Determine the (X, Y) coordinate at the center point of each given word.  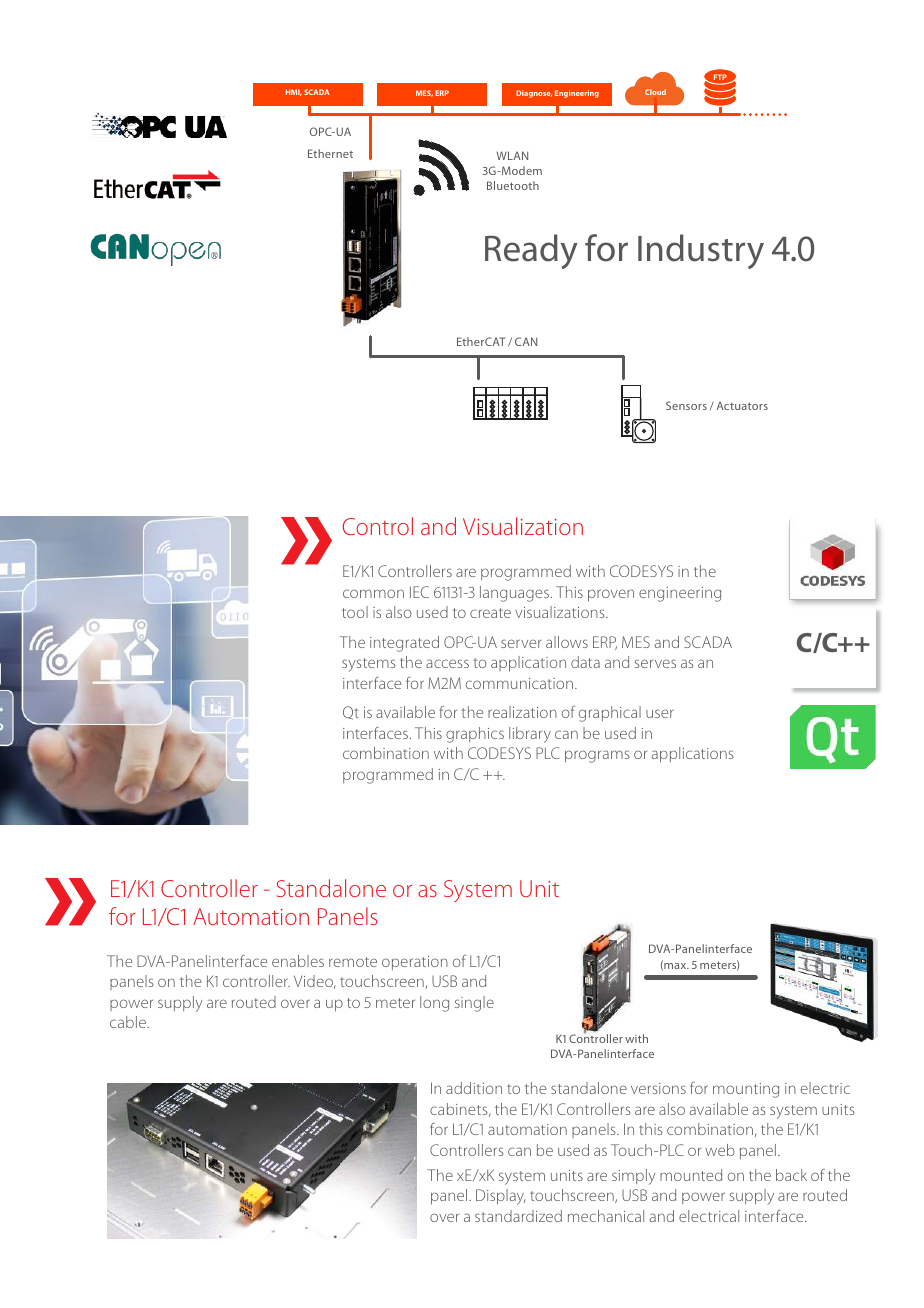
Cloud (655, 92)
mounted (691, 1175)
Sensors (686, 405)
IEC (419, 592)
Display (501, 1197)
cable (129, 1022)
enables (298, 961)
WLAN (512, 155)
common (373, 593)
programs (597, 756)
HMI (294, 92)
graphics (475, 735)
